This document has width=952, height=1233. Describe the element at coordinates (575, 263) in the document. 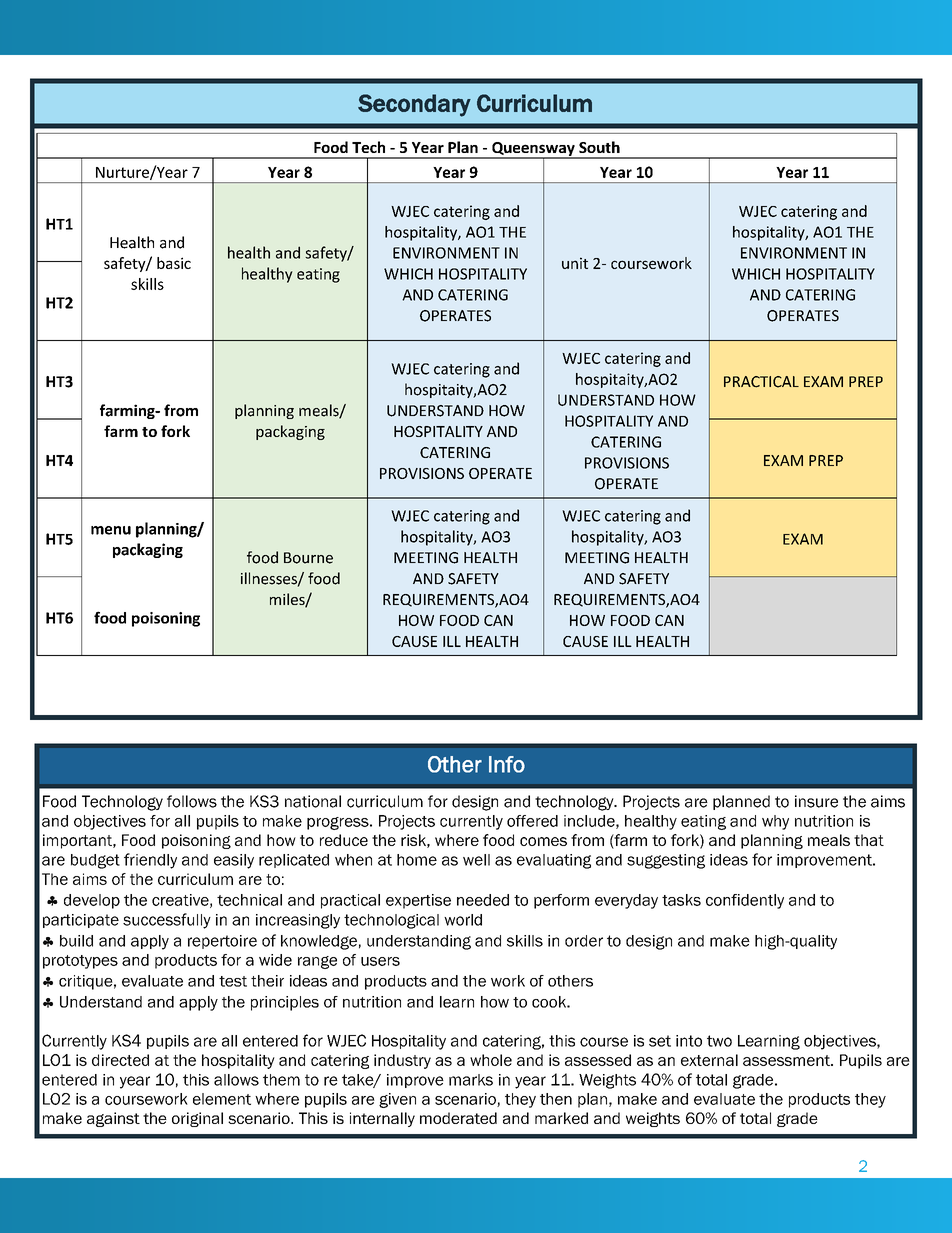

I see `unit` at that location.
